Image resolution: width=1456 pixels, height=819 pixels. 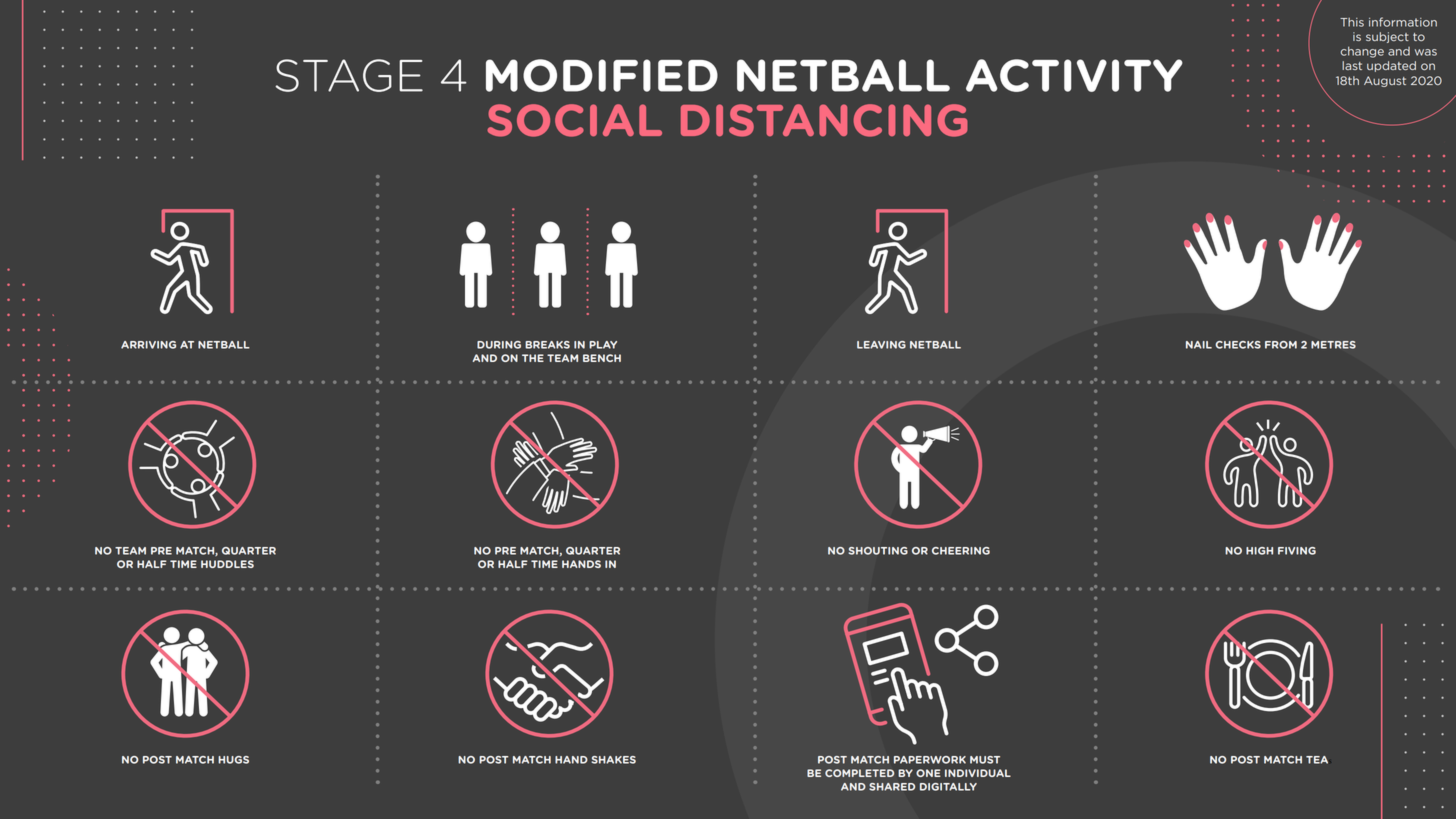 What do you see at coordinates (233, 760) in the page?
I see `HUGS` at bounding box center [233, 760].
